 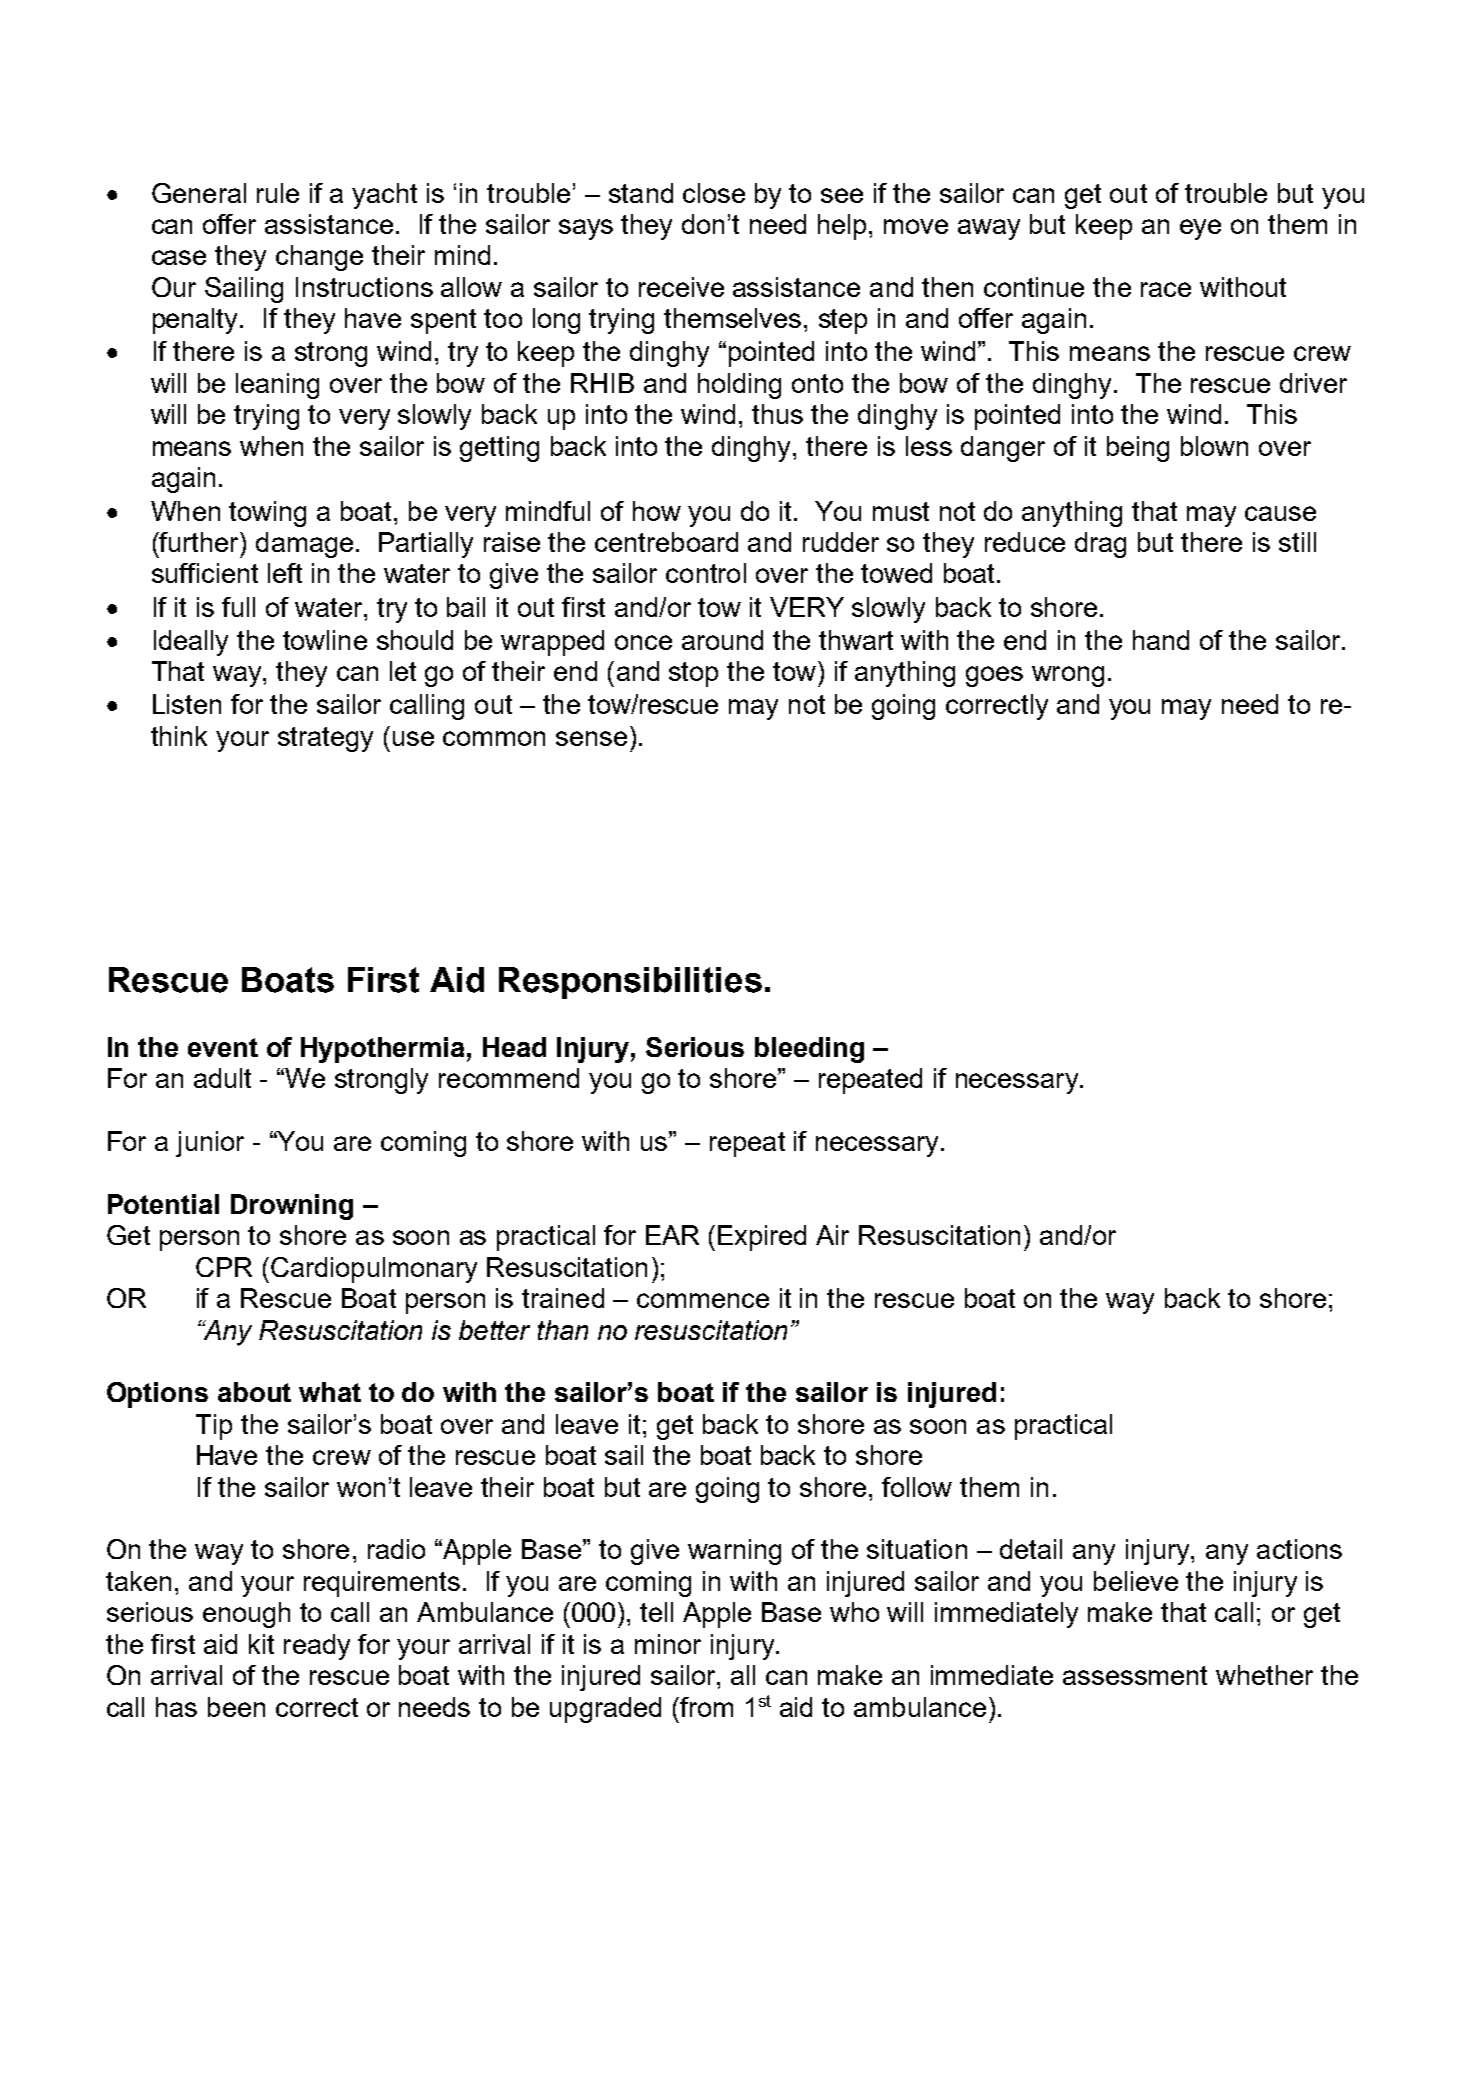 I want to click on assessment, so click(x=1135, y=1675).
